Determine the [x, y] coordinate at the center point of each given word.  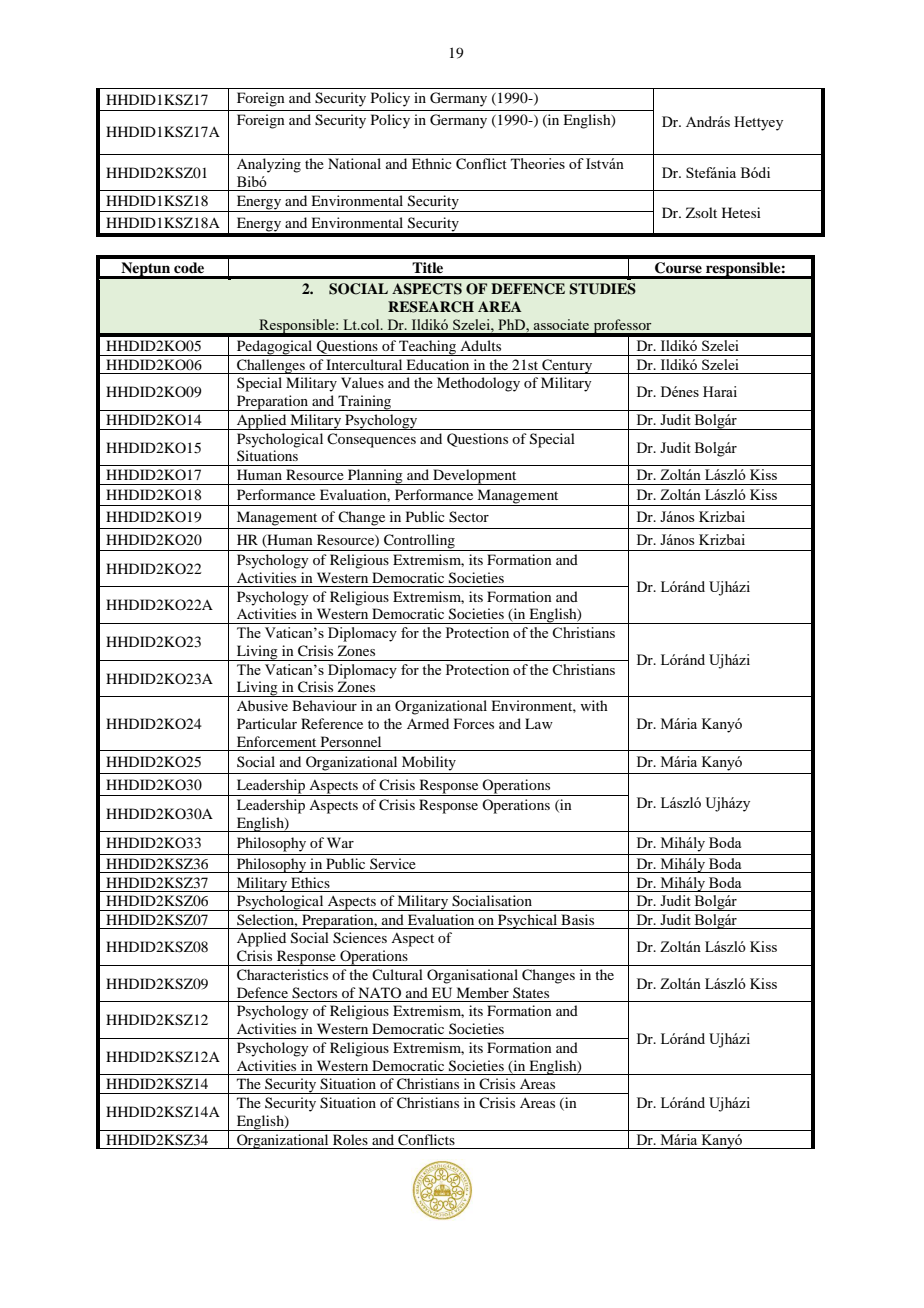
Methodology [478, 384]
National [354, 163]
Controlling [419, 541]
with [594, 705]
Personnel [351, 741]
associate [561, 324]
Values [362, 382]
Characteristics [282, 975]
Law [539, 723]
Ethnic [432, 163]
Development [475, 477]
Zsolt [701, 212]
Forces [474, 723]
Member [482, 992]
